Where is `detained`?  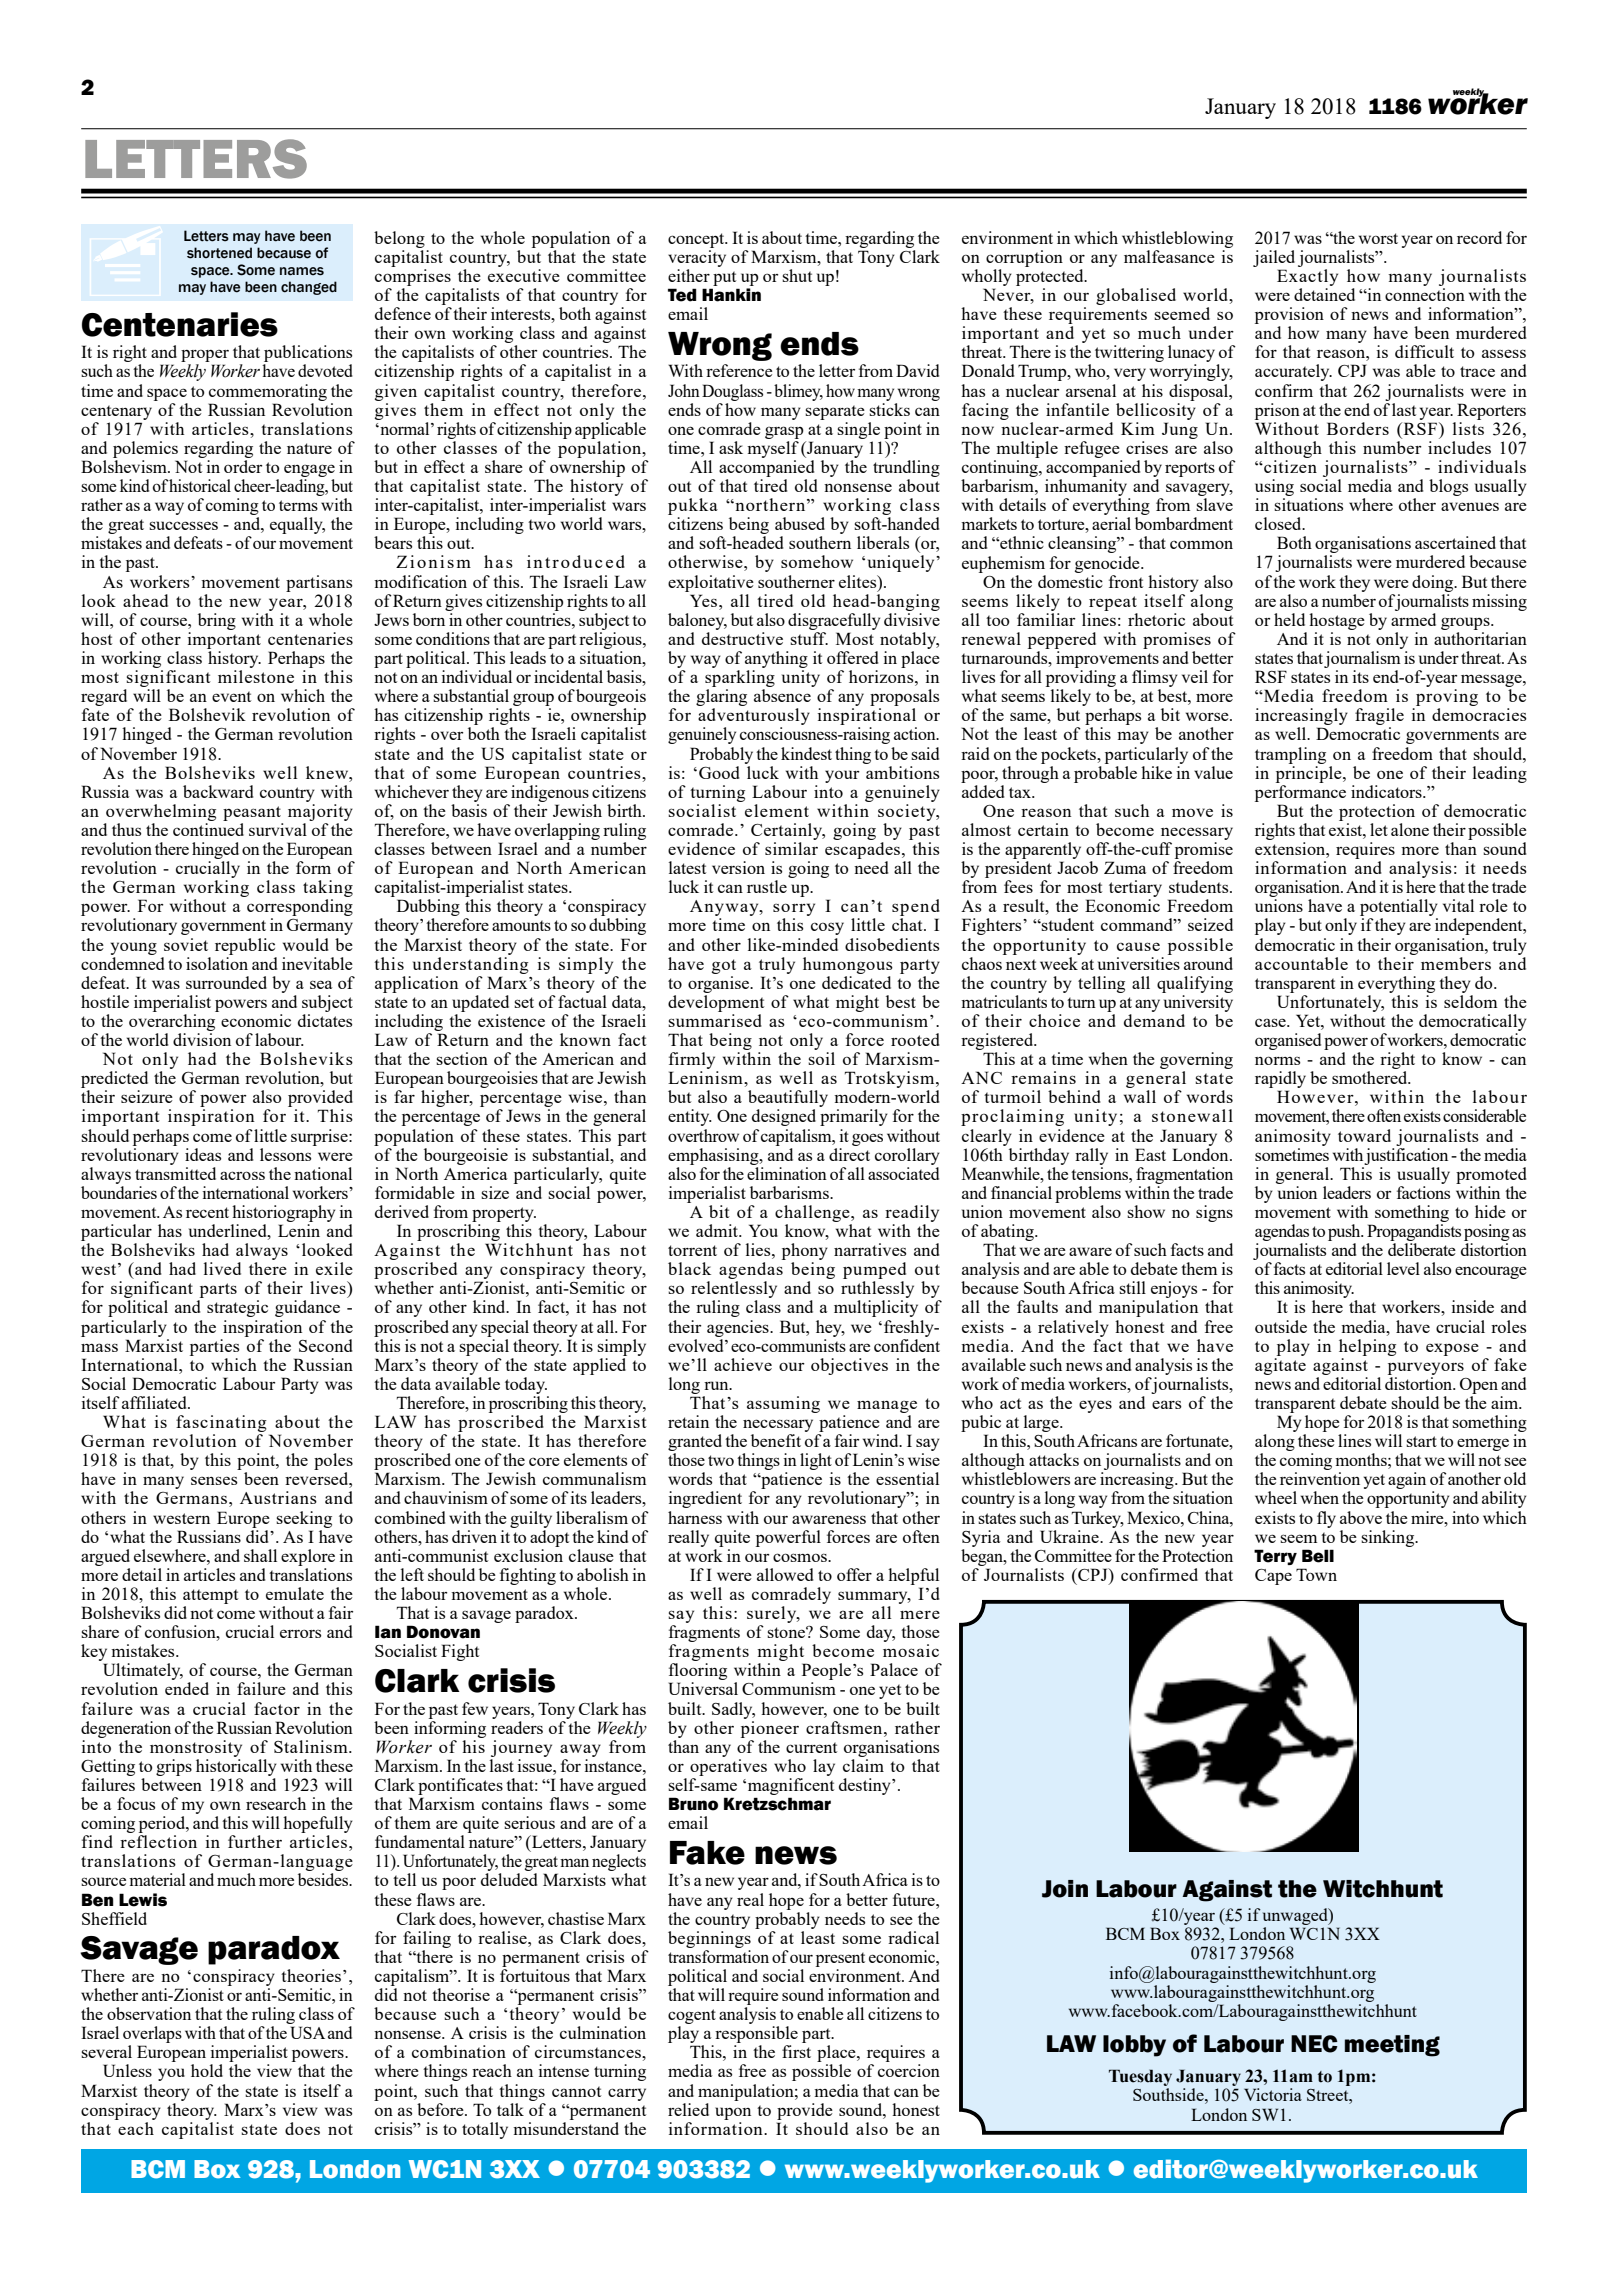
detained is located at coordinates (1324, 294).
